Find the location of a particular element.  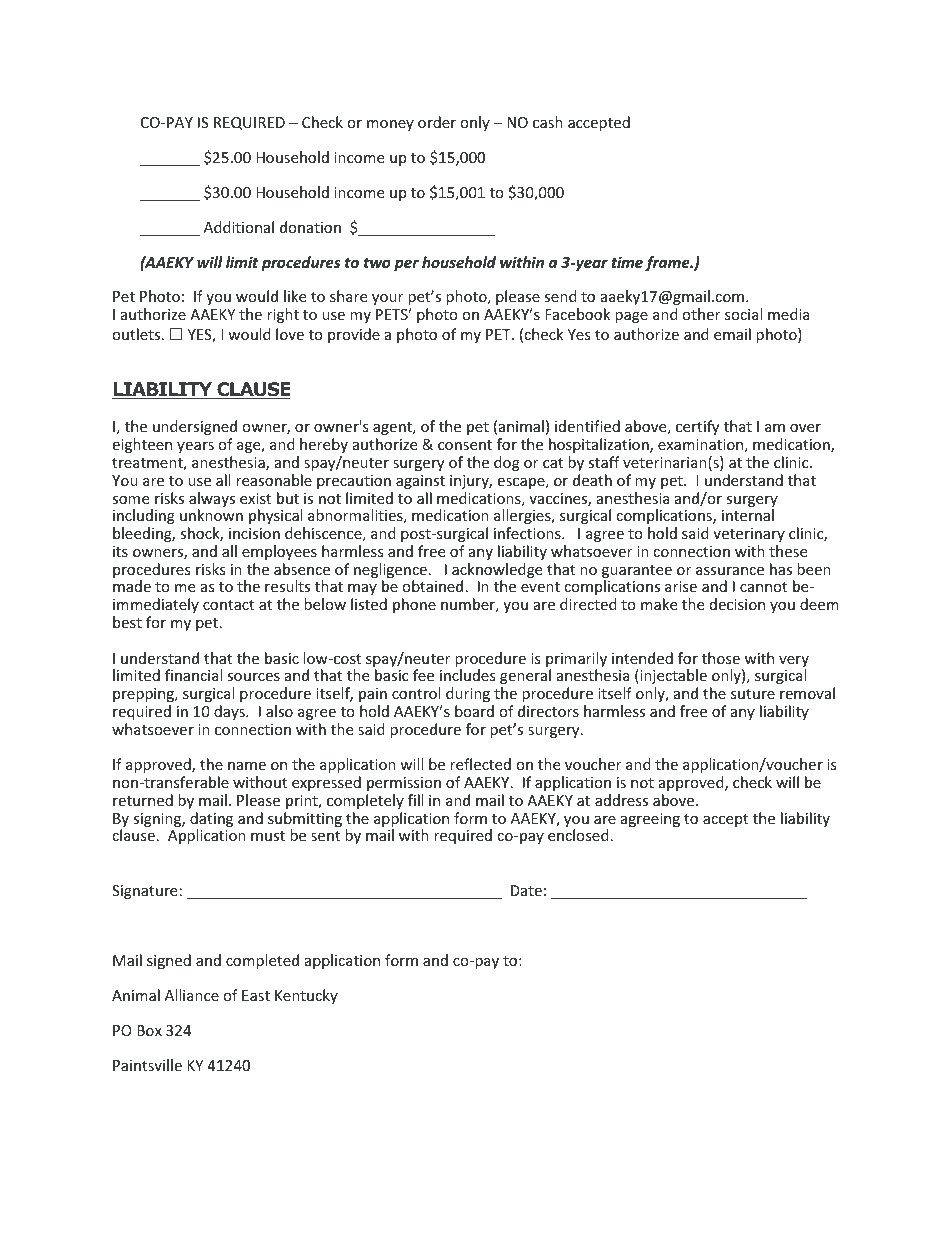

order is located at coordinates (437, 122).
